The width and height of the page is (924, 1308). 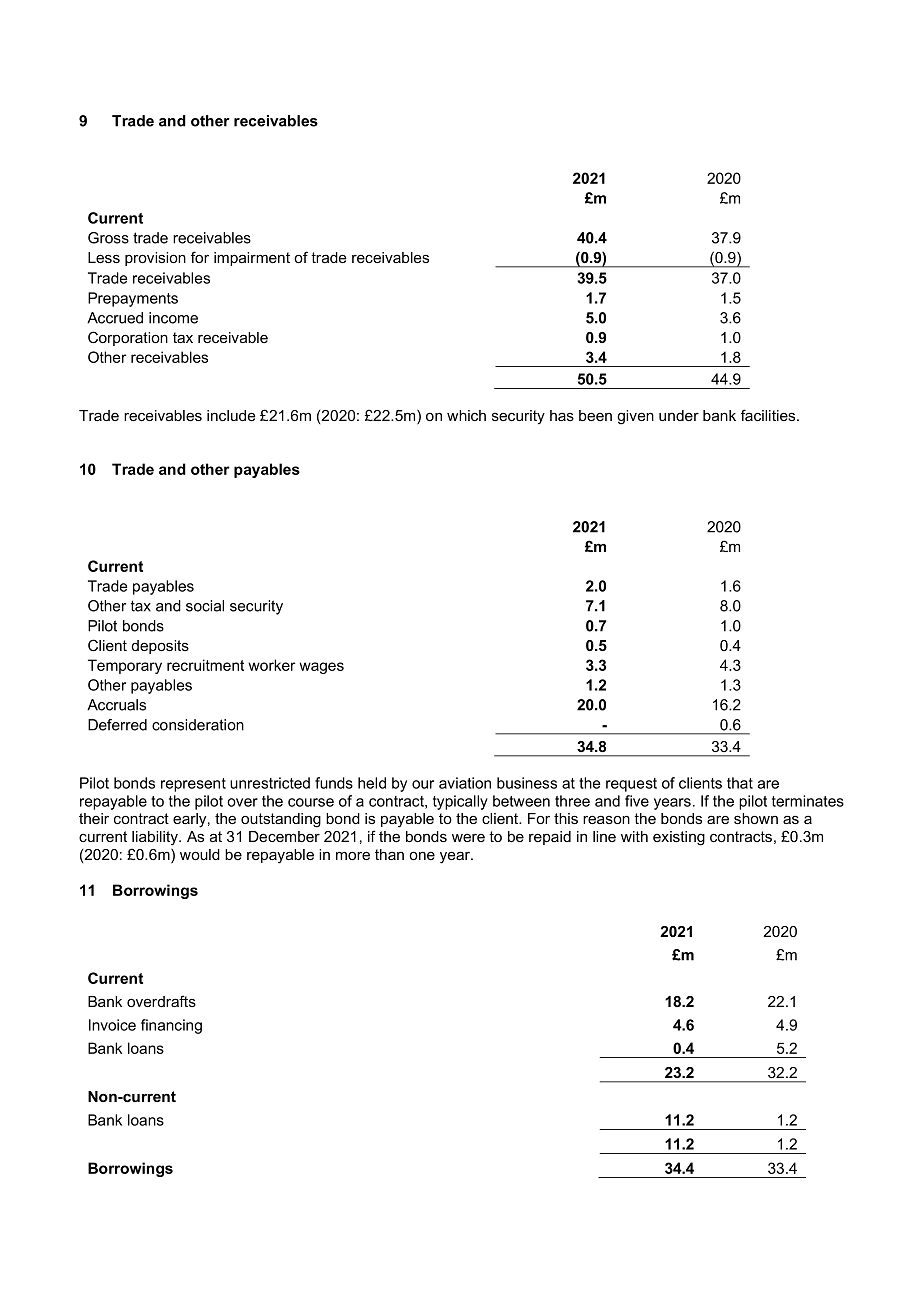 I want to click on wages, so click(x=321, y=668).
